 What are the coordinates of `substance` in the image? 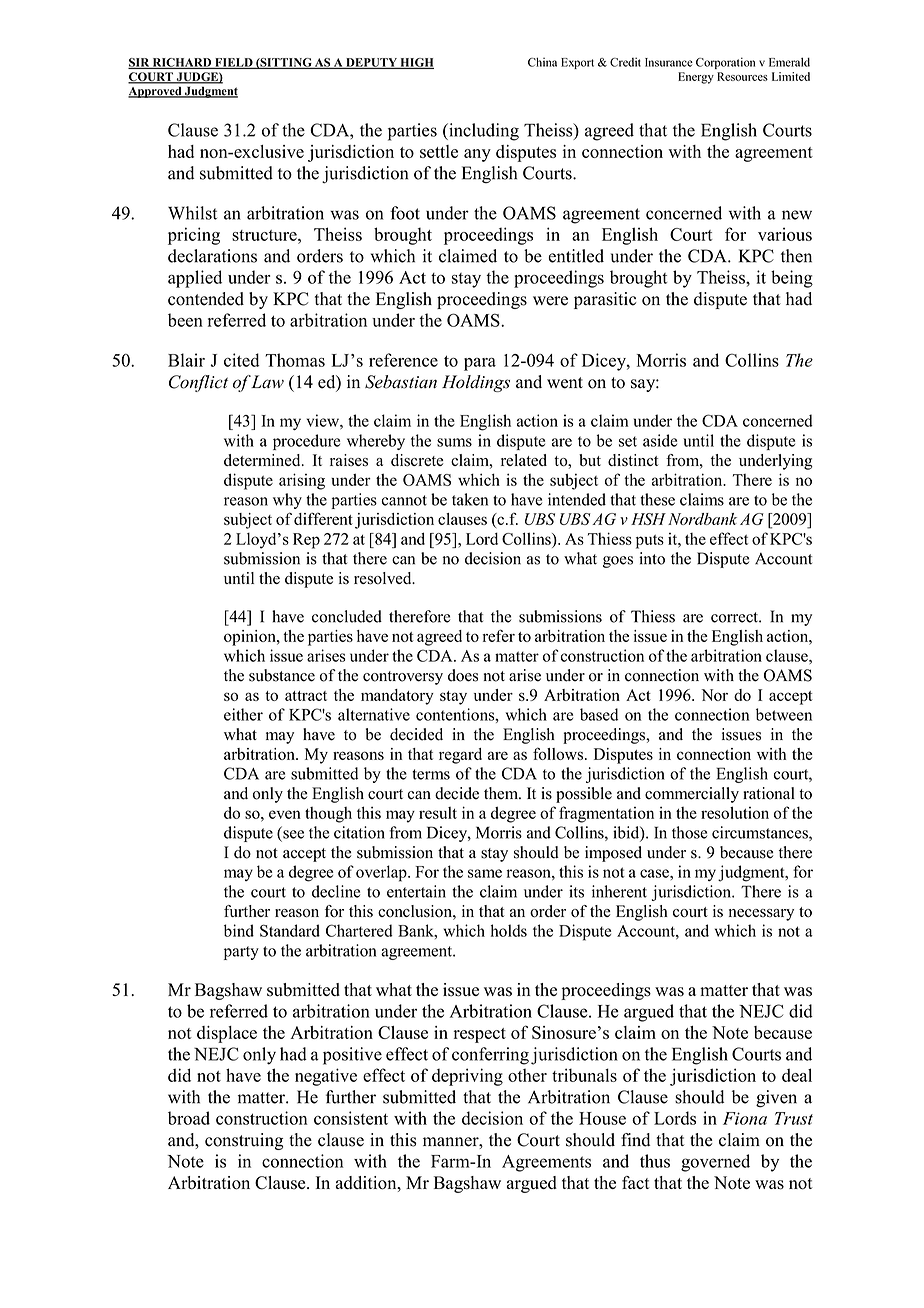 It's located at (282, 675).
